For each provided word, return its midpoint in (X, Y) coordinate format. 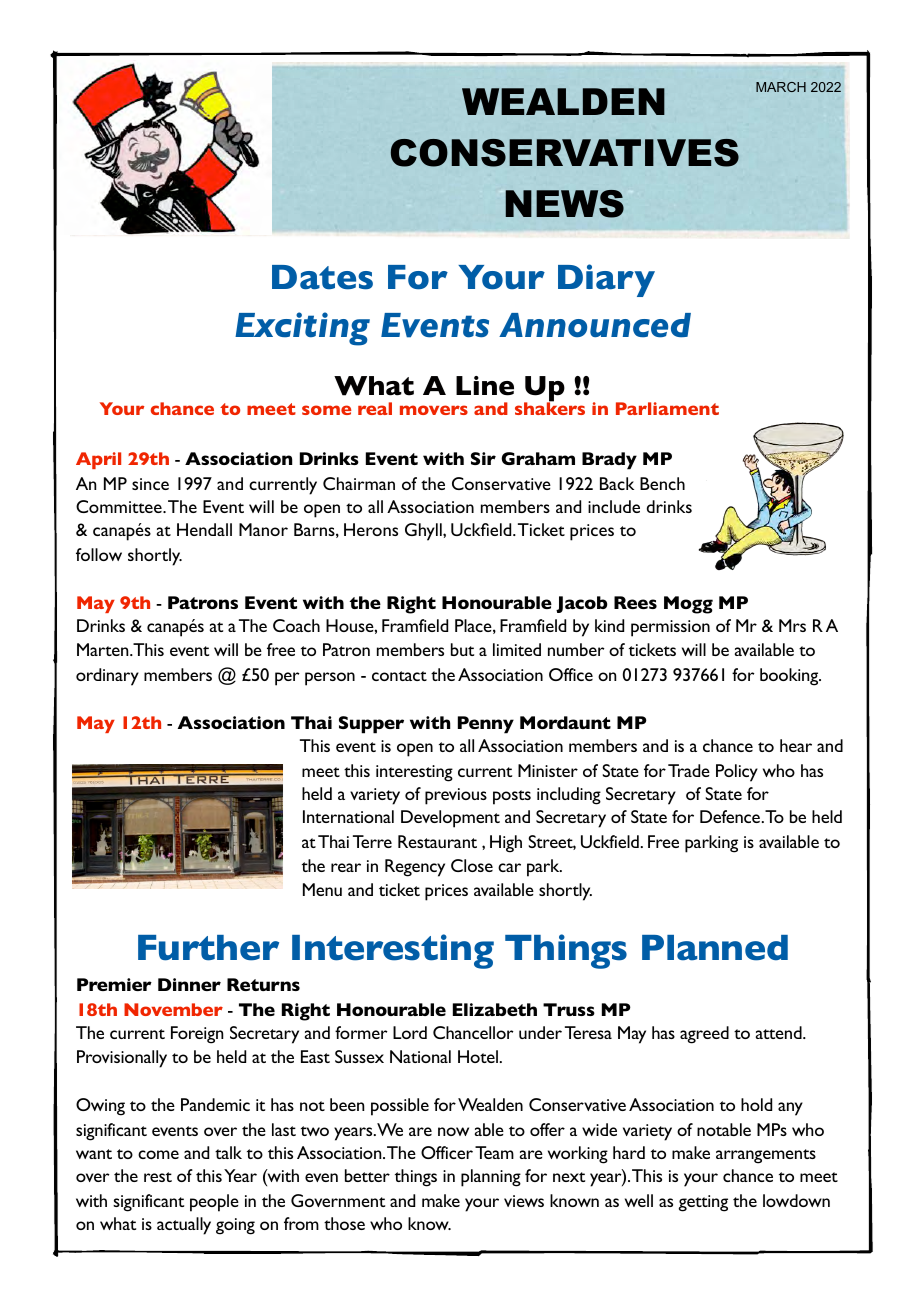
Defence (730, 816)
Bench (662, 483)
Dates (322, 277)
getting (703, 1203)
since (150, 484)
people (214, 1203)
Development (450, 819)
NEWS (565, 204)
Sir (483, 458)
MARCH (781, 87)
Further (208, 948)
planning (491, 1178)
